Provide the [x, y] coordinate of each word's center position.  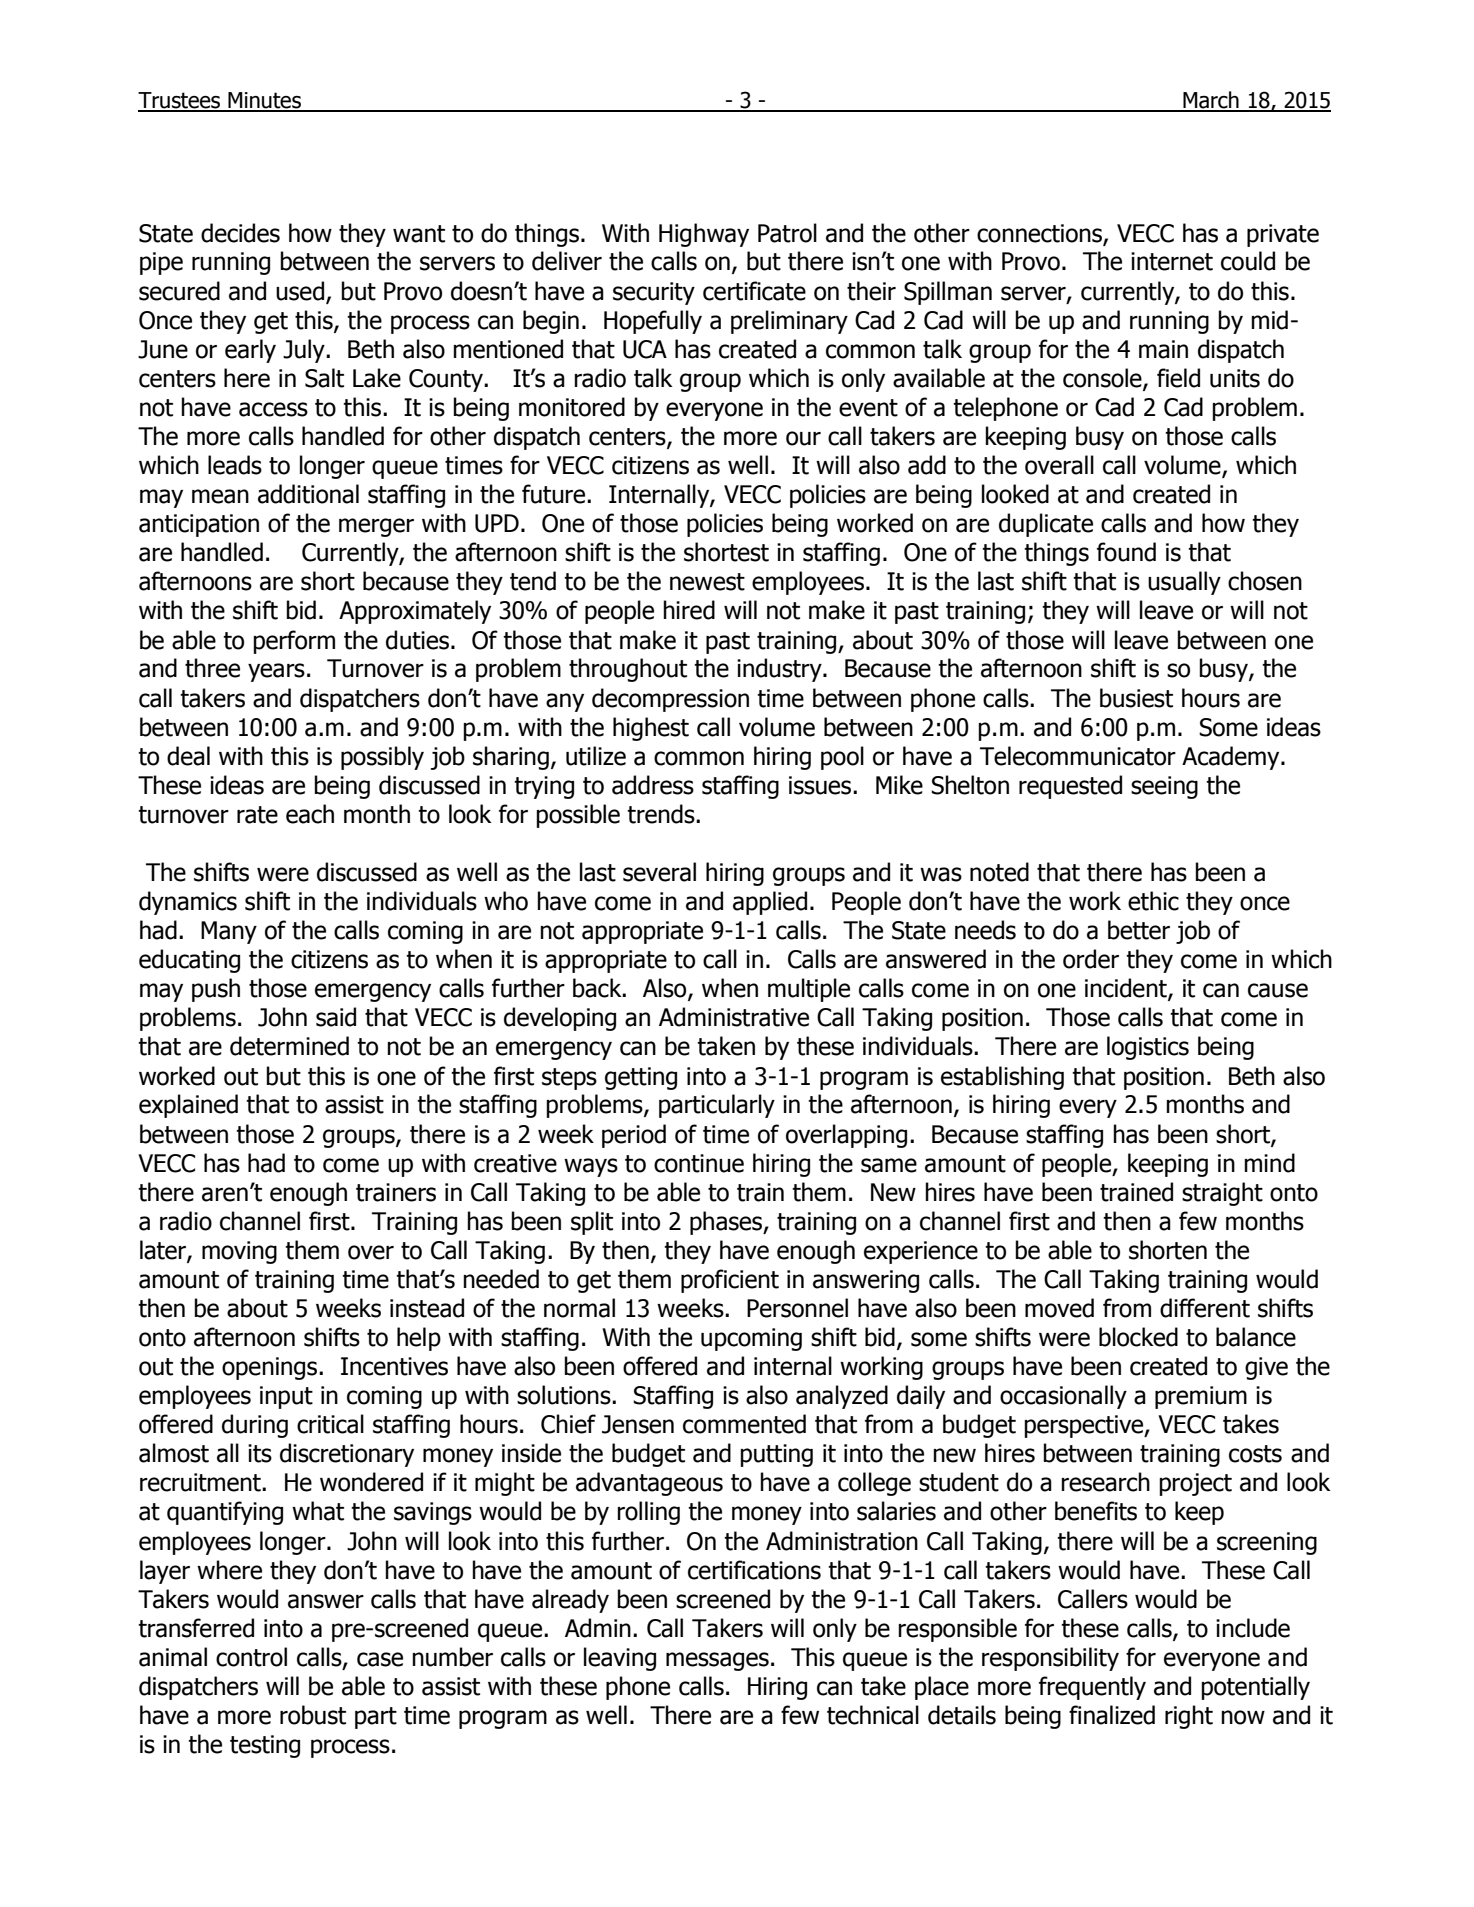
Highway [704, 235]
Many [229, 932]
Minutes [265, 101]
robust [313, 1715]
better [1139, 930]
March [1211, 101]
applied [770, 903]
